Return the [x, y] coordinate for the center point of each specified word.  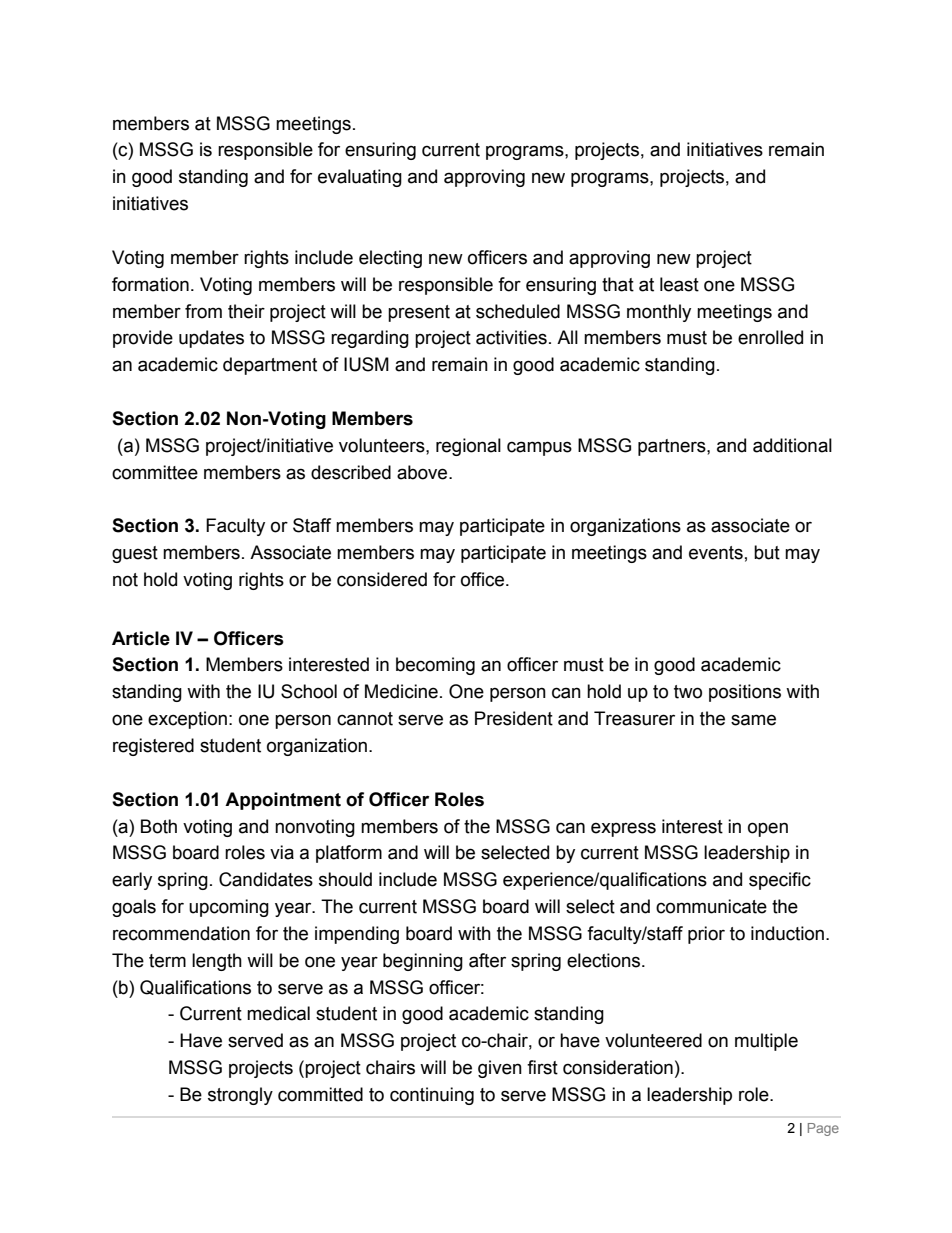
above [423, 472]
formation [150, 284]
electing [390, 259]
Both [159, 826]
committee [155, 472]
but [767, 552]
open [768, 829]
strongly [240, 1096]
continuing [432, 1096]
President [514, 718]
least [679, 284]
